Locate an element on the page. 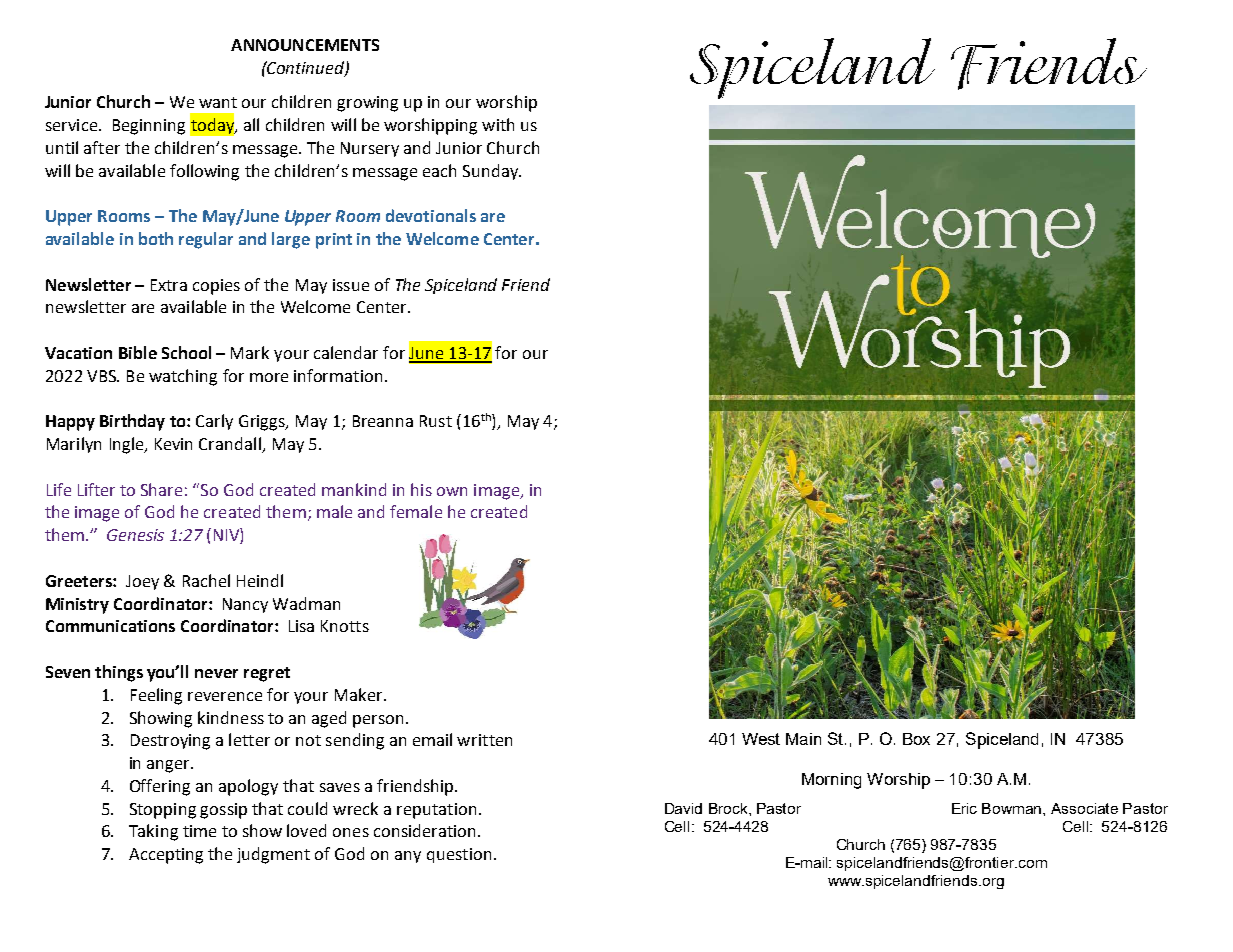  watching is located at coordinates (183, 377).
